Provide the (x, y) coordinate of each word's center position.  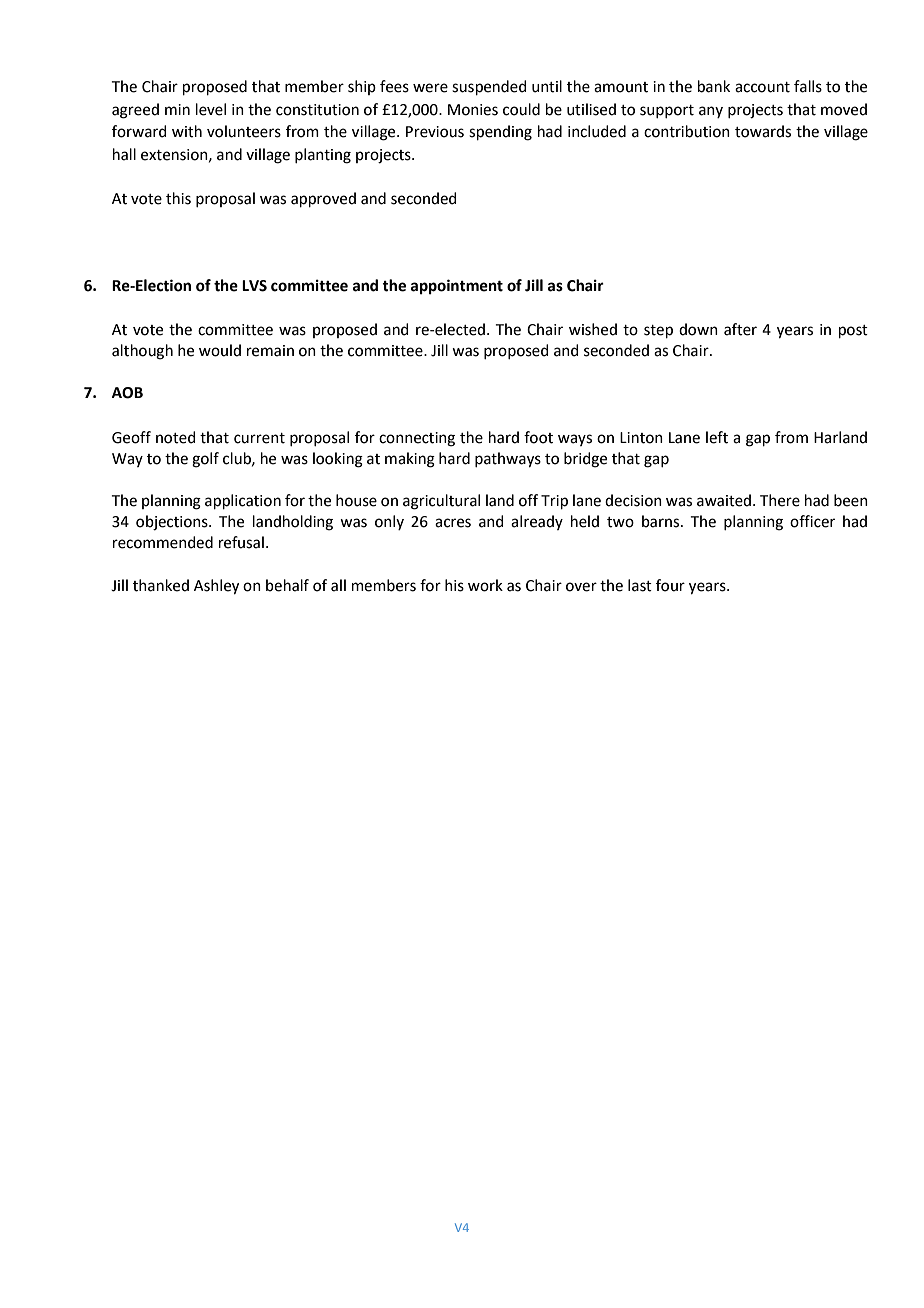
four (670, 585)
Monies (473, 110)
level (211, 109)
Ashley (216, 587)
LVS (254, 286)
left (717, 437)
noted (176, 437)
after (740, 329)
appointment (457, 287)
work (485, 585)
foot (538, 437)
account (762, 87)
